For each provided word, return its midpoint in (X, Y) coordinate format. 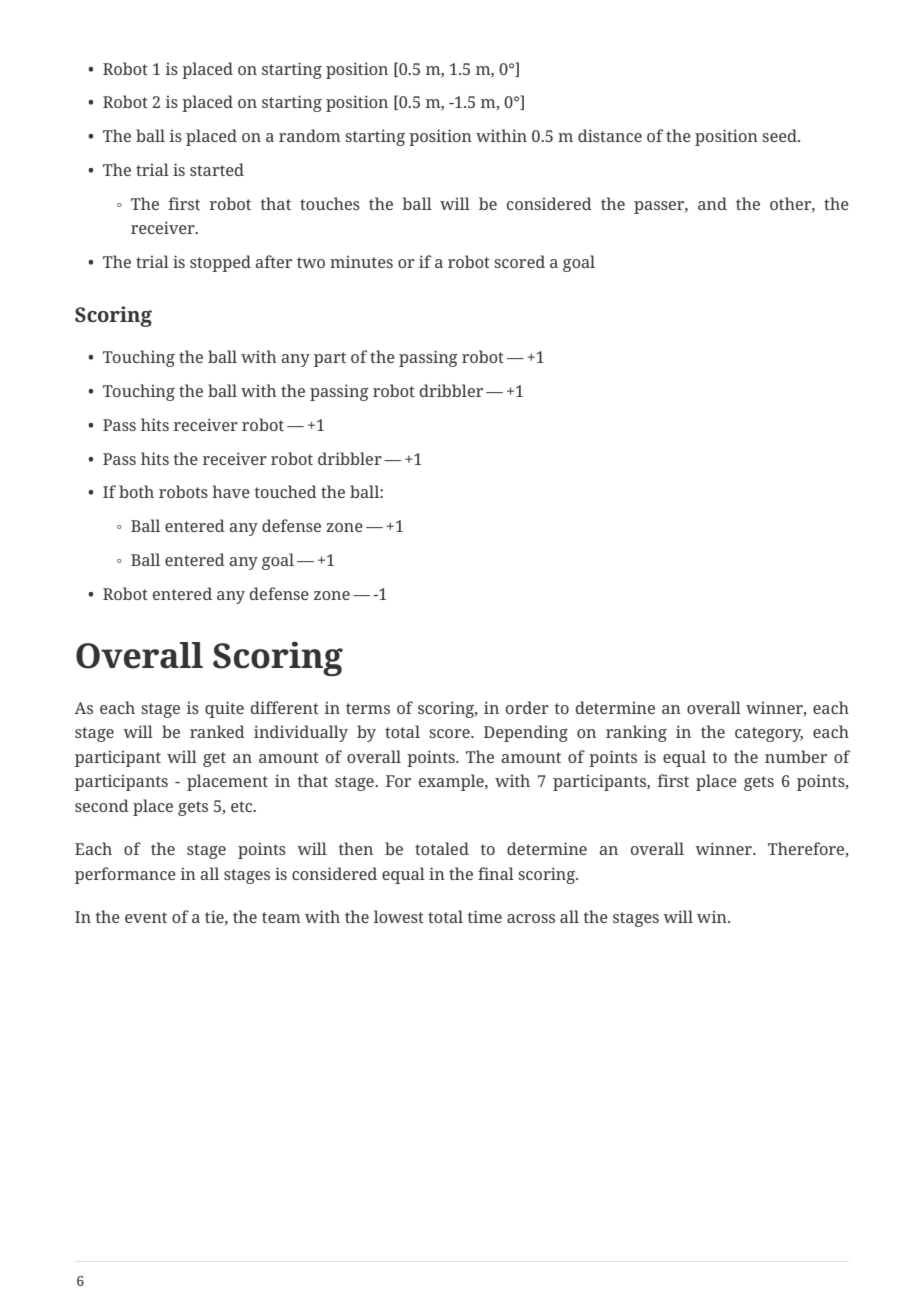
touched (286, 491)
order (527, 707)
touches (330, 203)
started (217, 169)
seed (780, 135)
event (146, 917)
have (231, 491)
